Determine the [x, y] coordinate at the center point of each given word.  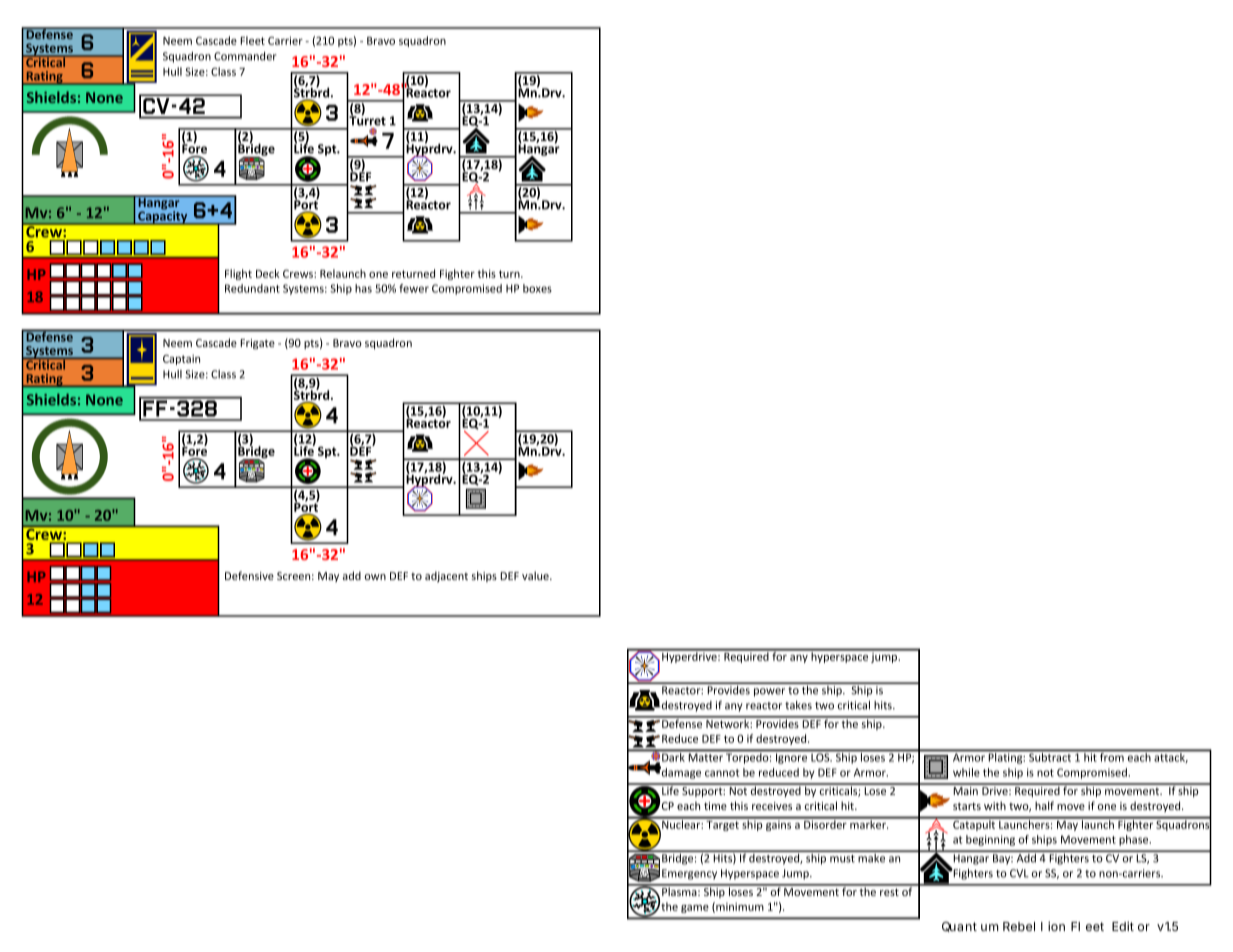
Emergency [689, 874]
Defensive [249, 575]
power [769, 692]
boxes [537, 288]
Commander [245, 56]
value [536, 575]
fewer [414, 288]
